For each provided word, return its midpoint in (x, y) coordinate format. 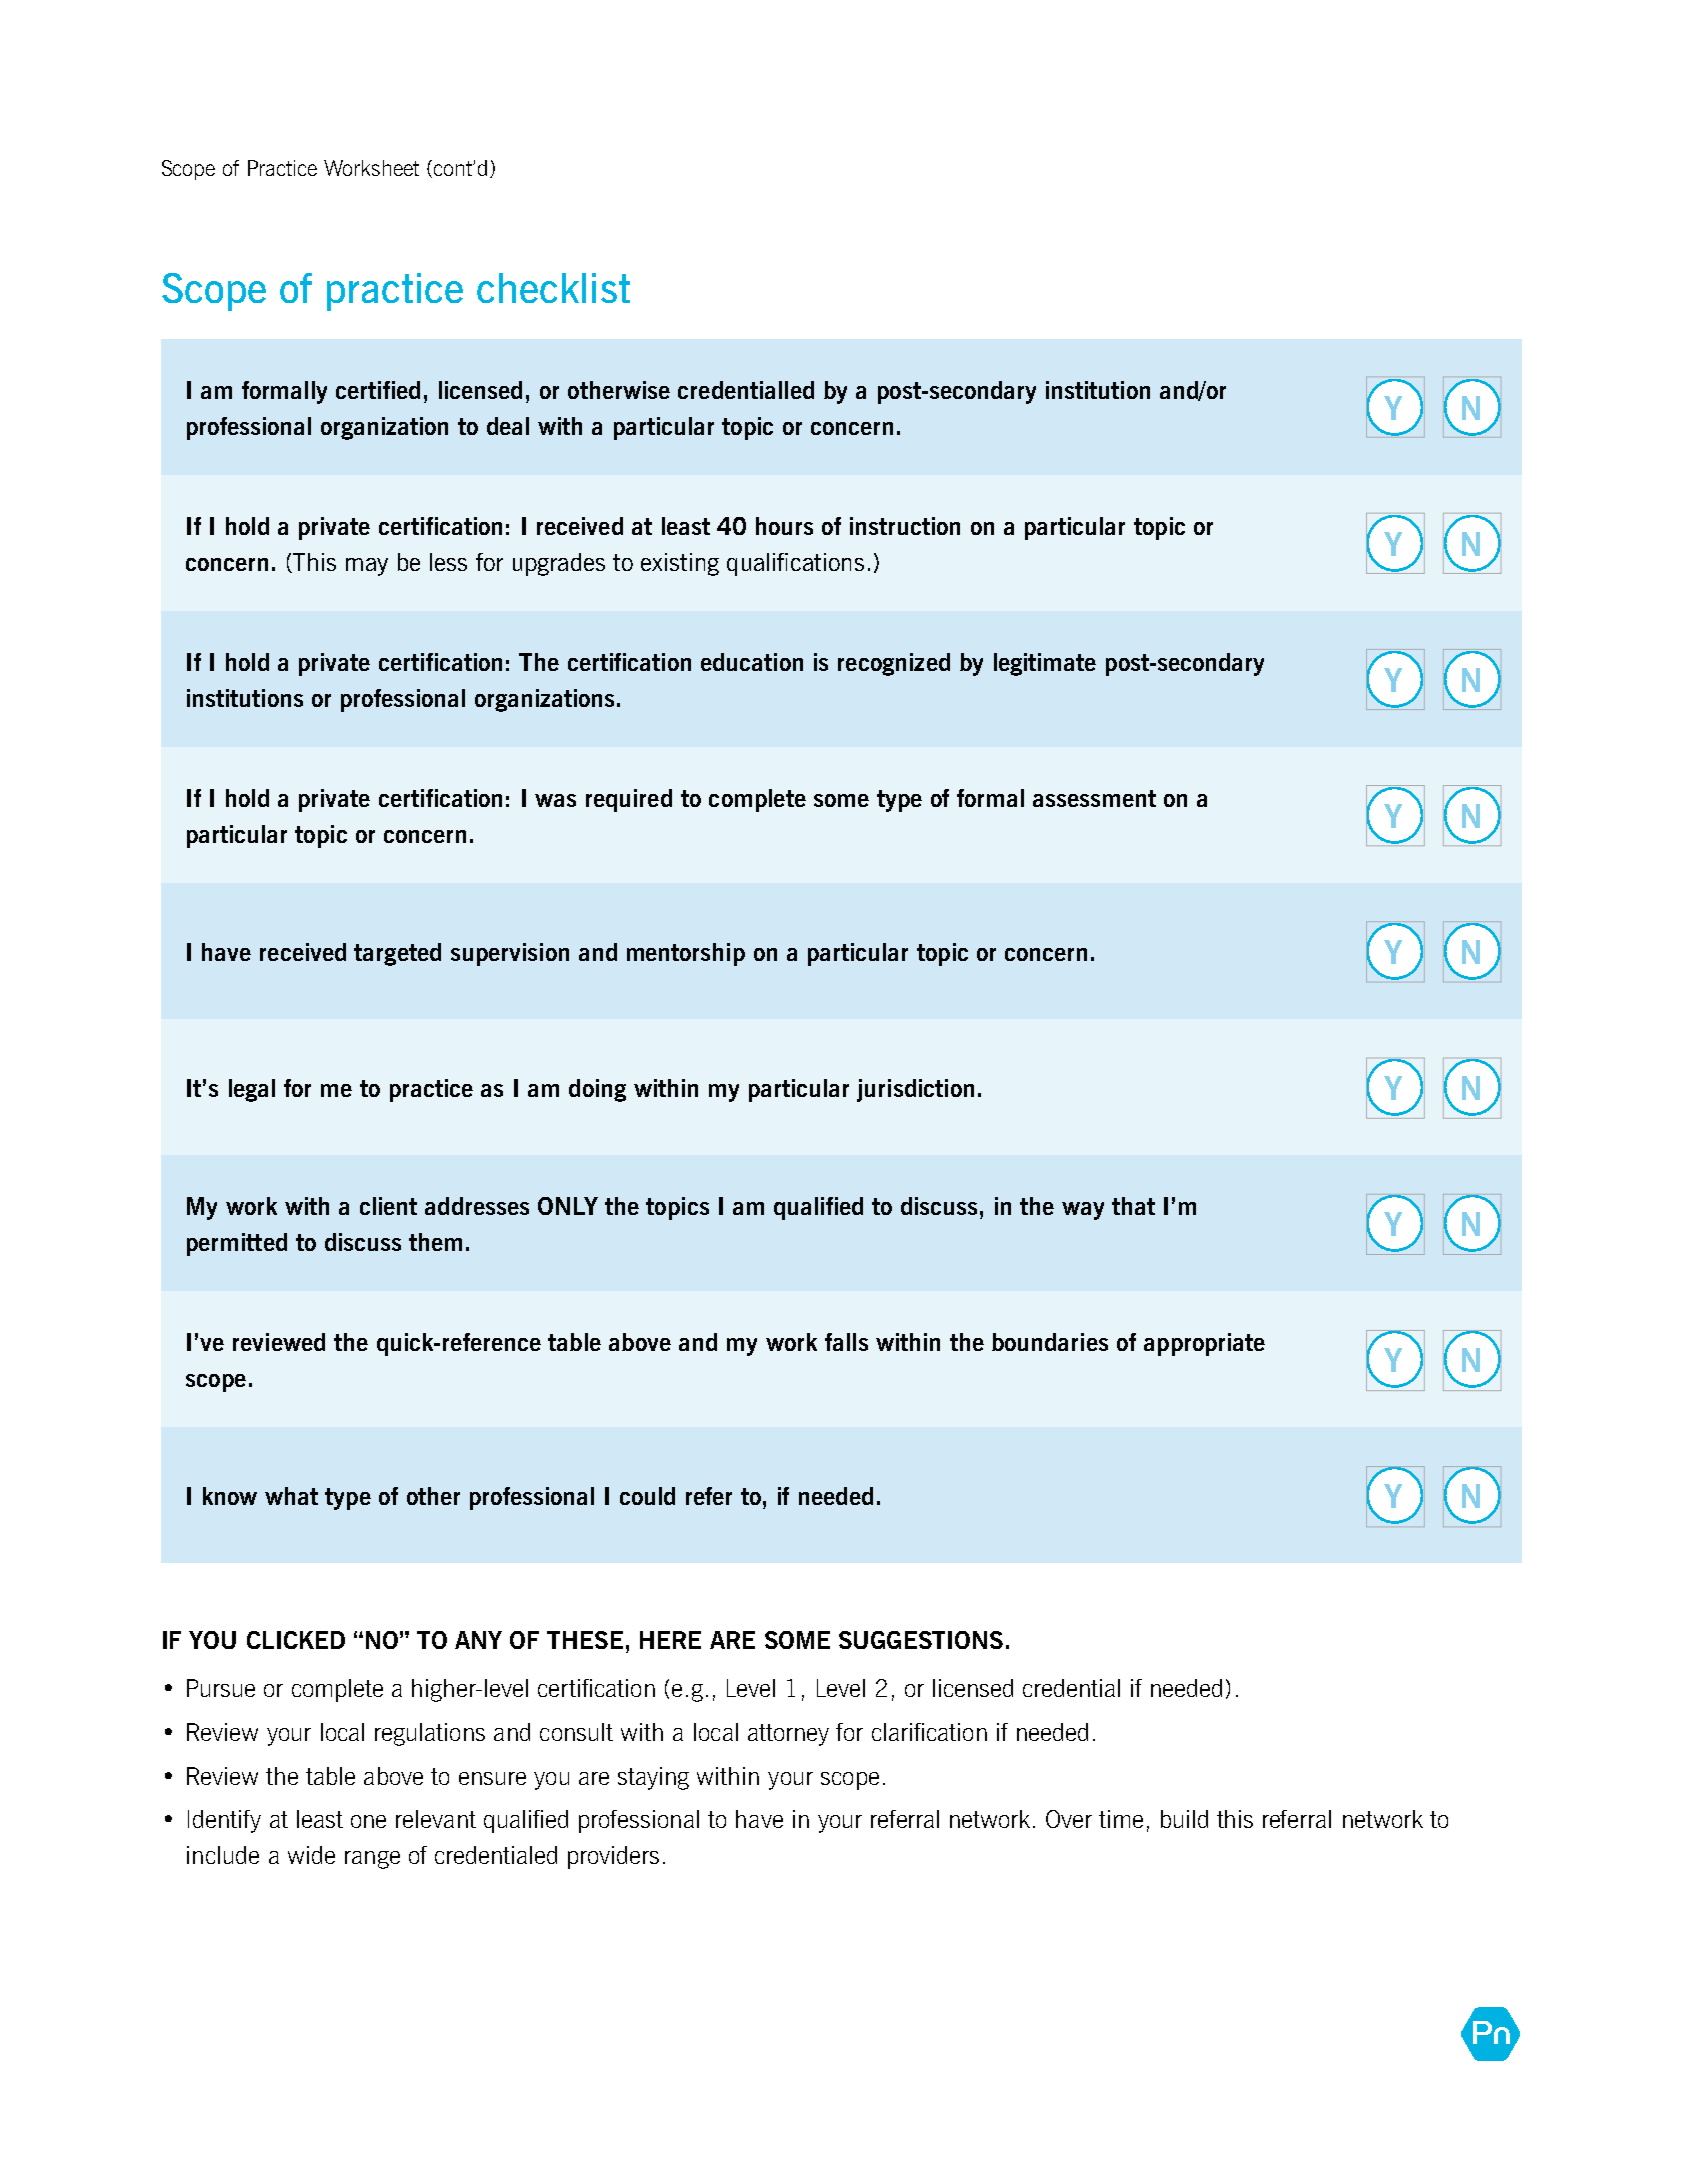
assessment (1094, 798)
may (367, 567)
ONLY (568, 1206)
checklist (553, 288)
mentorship (686, 954)
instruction (905, 526)
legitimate (1045, 664)
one (368, 1821)
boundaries (1050, 1342)
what (291, 1496)
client (388, 1206)
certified (378, 390)
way (1083, 1211)
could (647, 1496)
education (752, 662)
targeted (397, 954)
